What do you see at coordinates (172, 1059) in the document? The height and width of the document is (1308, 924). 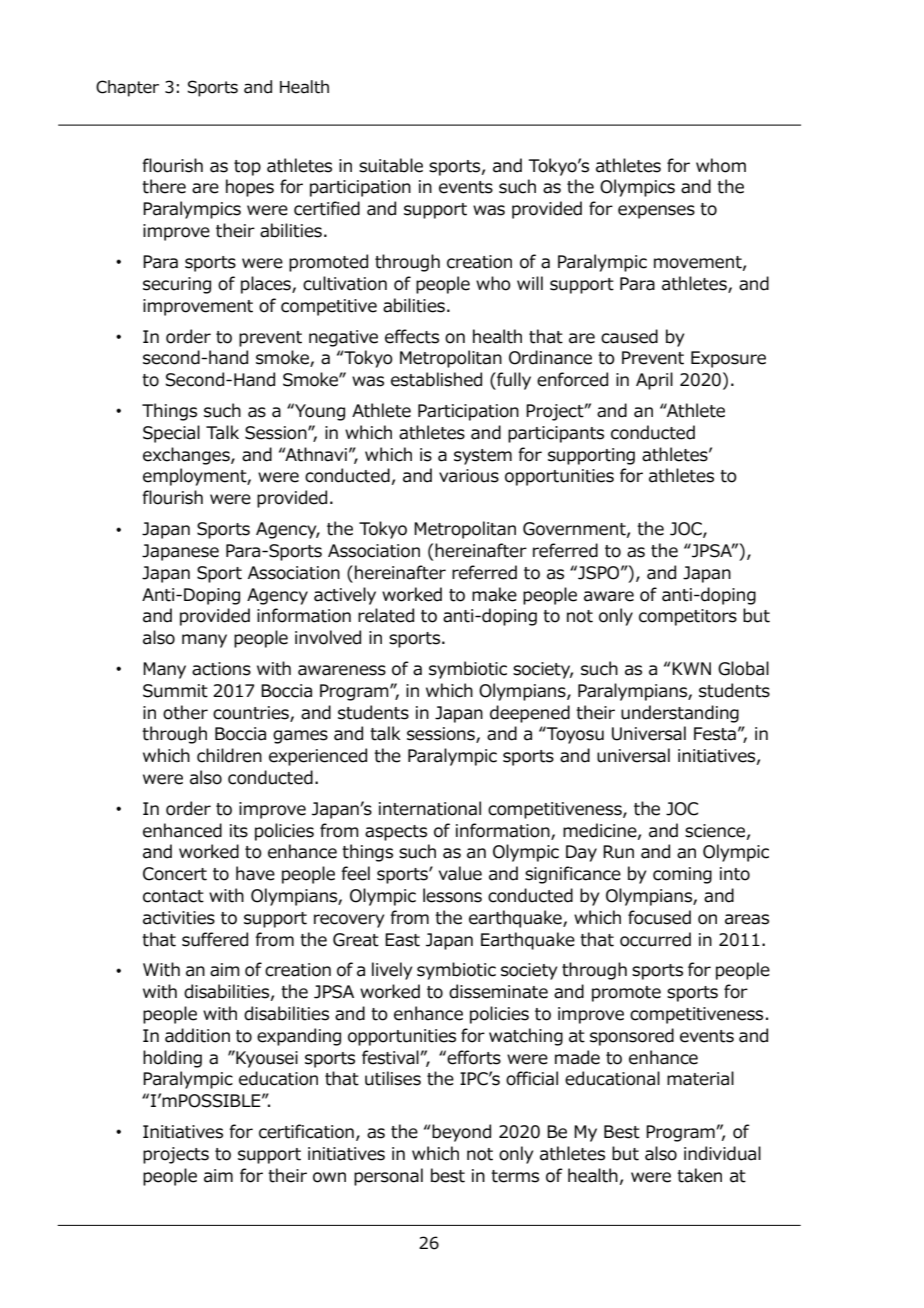 I see `holding` at bounding box center [172, 1059].
